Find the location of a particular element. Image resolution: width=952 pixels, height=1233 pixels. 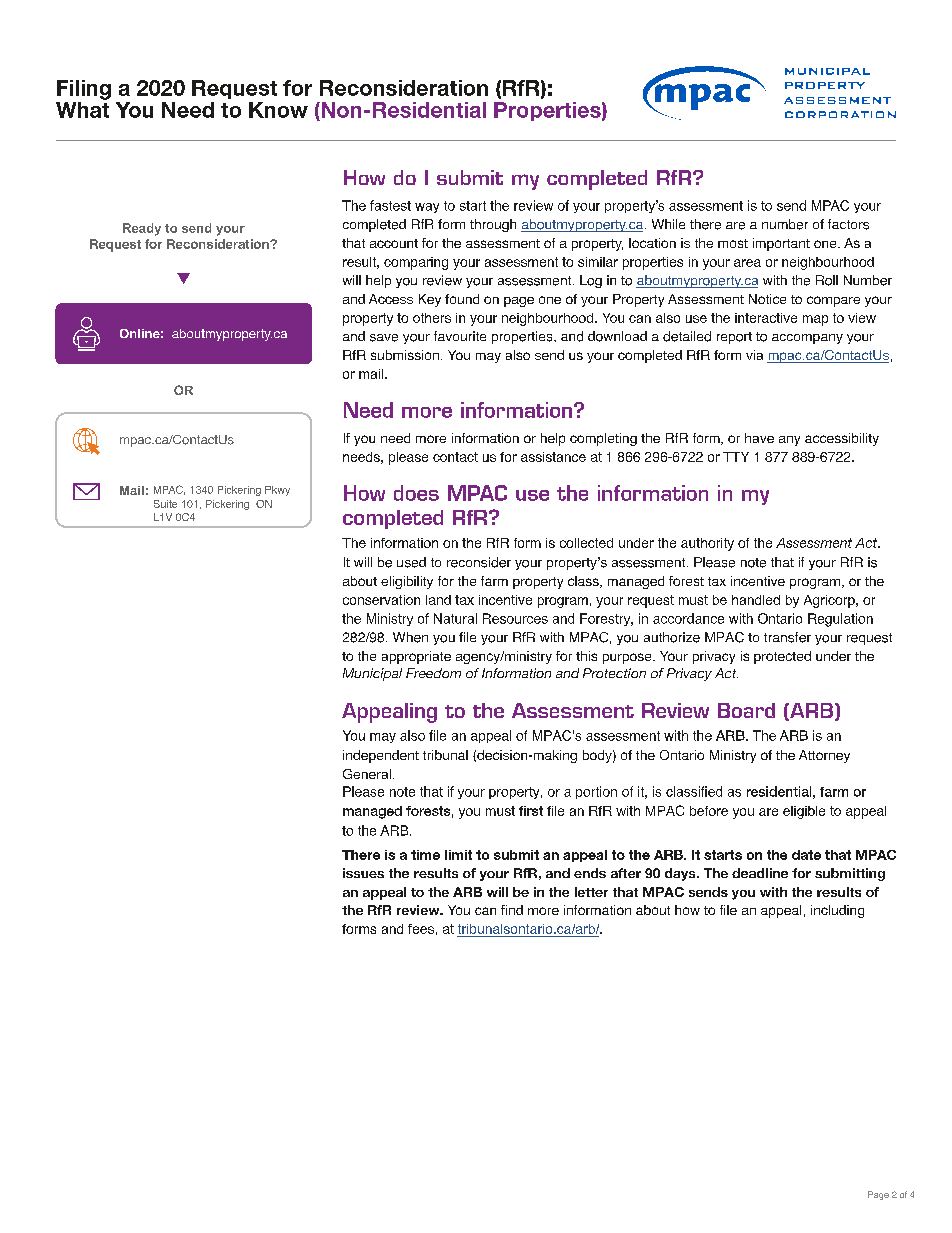

What is located at coordinates (82, 108).
